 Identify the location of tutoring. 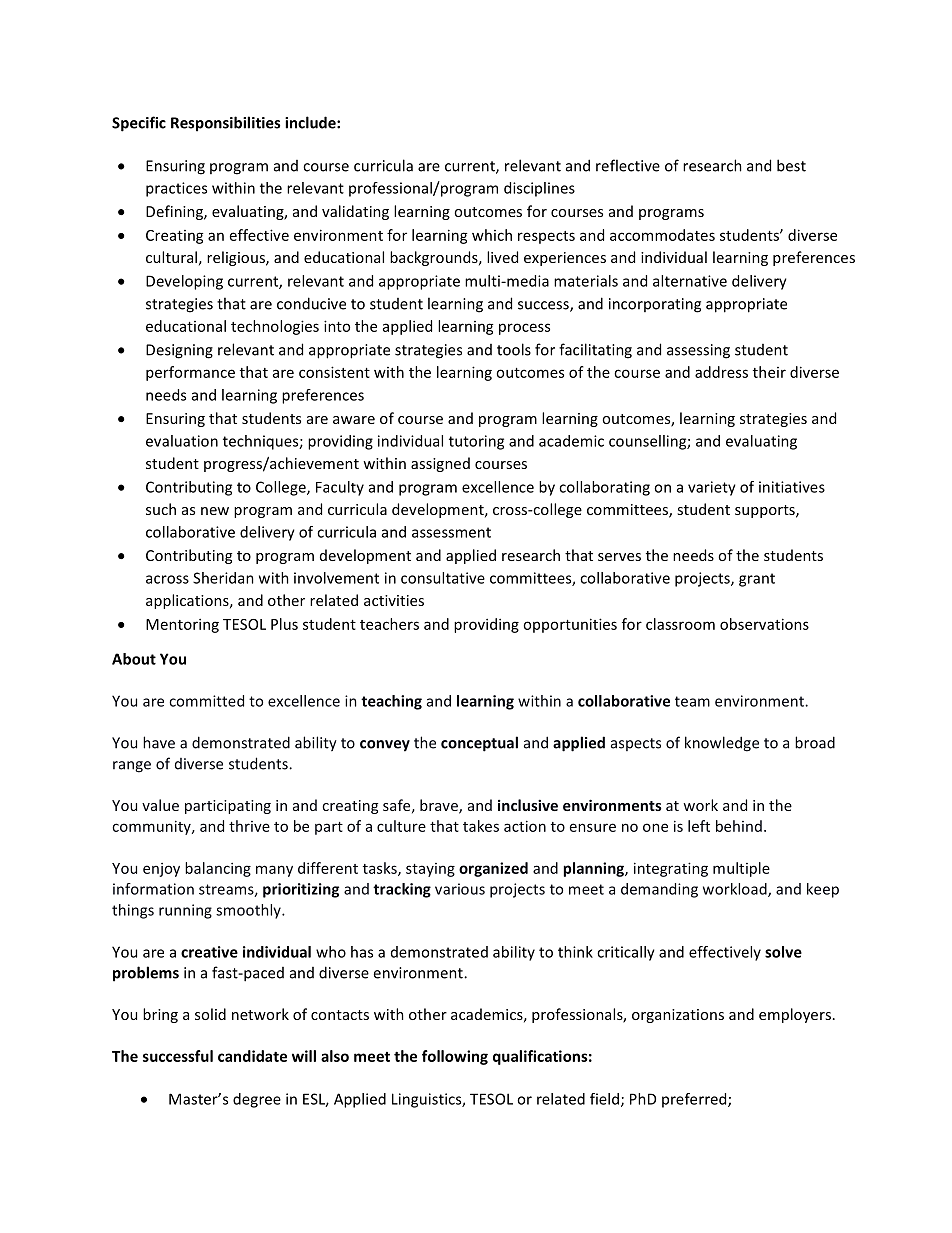
(476, 442).
